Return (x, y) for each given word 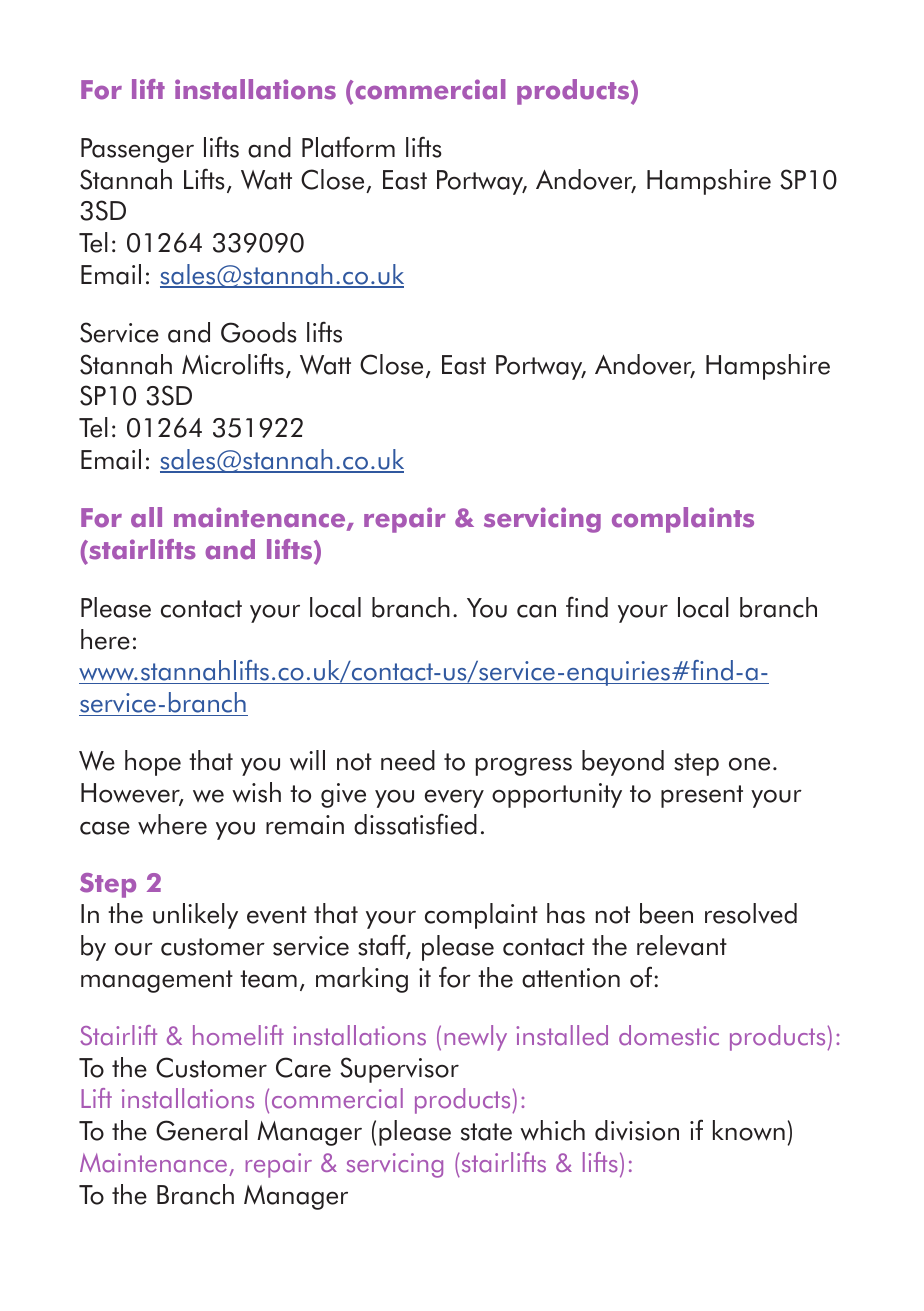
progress (524, 766)
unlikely (195, 916)
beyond (623, 763)
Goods (259, 332)
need (408, 760)
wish (256, 792)
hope (153, 763)
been (666, 913)
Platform (348, 147)
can (536, 611)
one (749, 764)
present (702, 796)
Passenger (137, 150)
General (202, 1130)
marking (362, 980)
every (454, 798)
